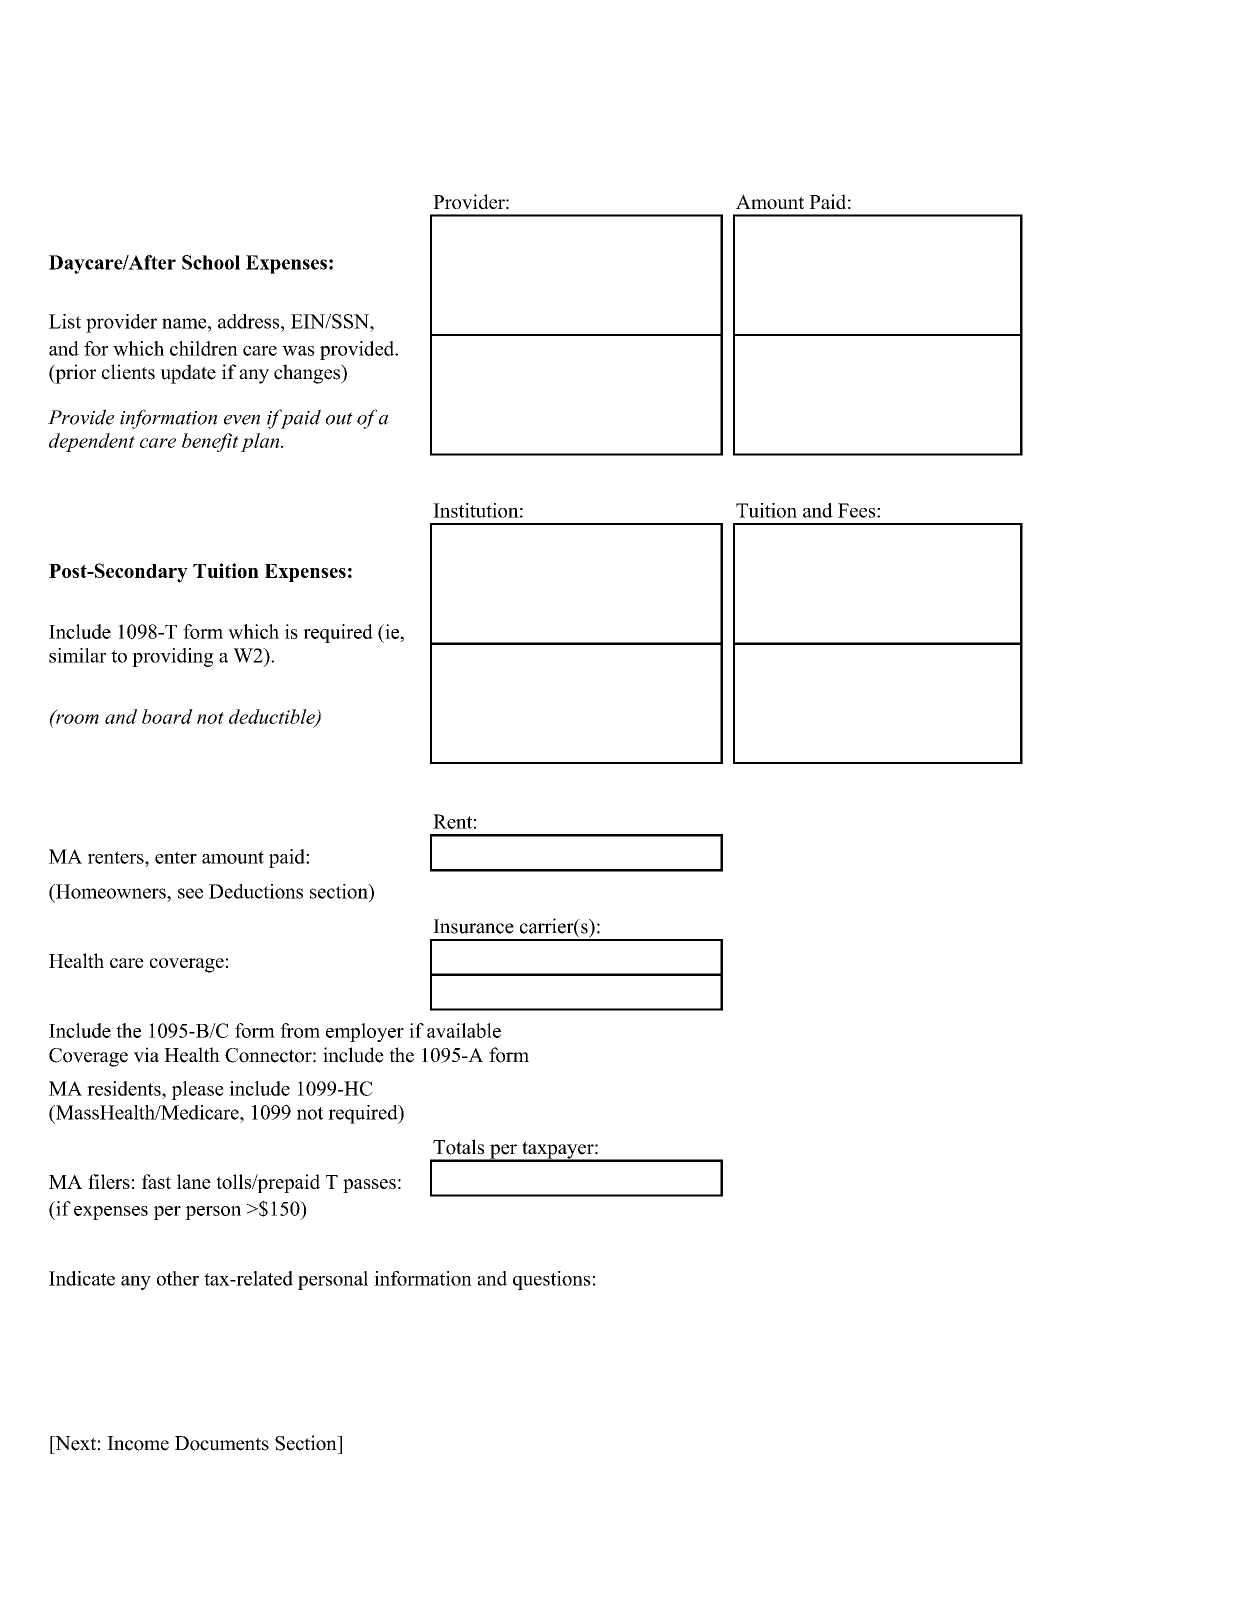 Image resolution: width=1251 pixels, height=1619 pixels. I want to click on Income, so click(138, 1443).
